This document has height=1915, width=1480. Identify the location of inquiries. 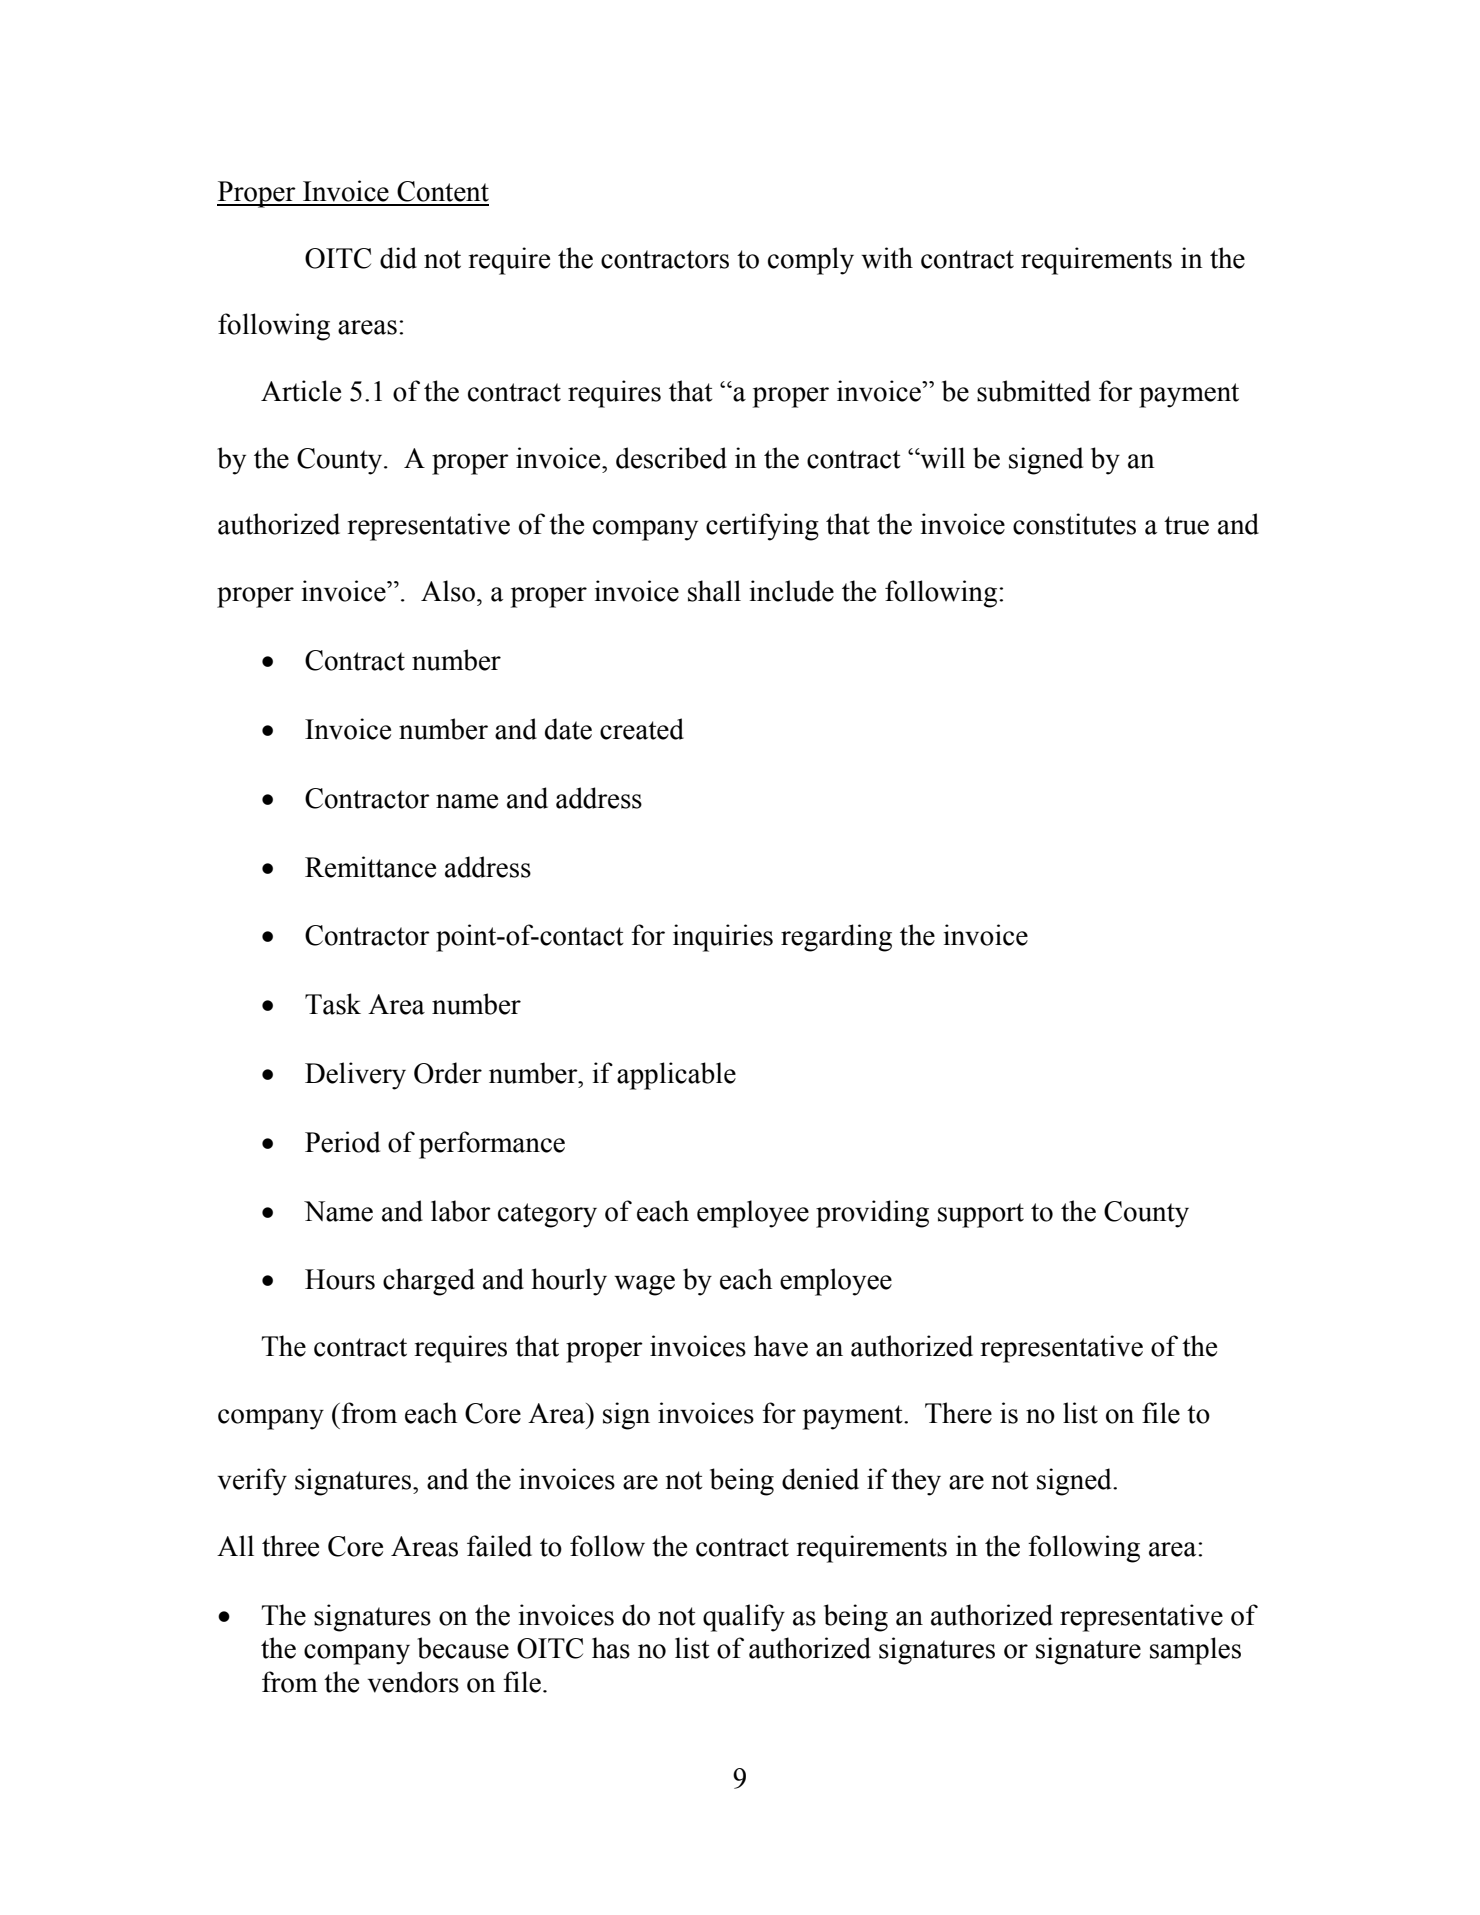
(723, 938).
